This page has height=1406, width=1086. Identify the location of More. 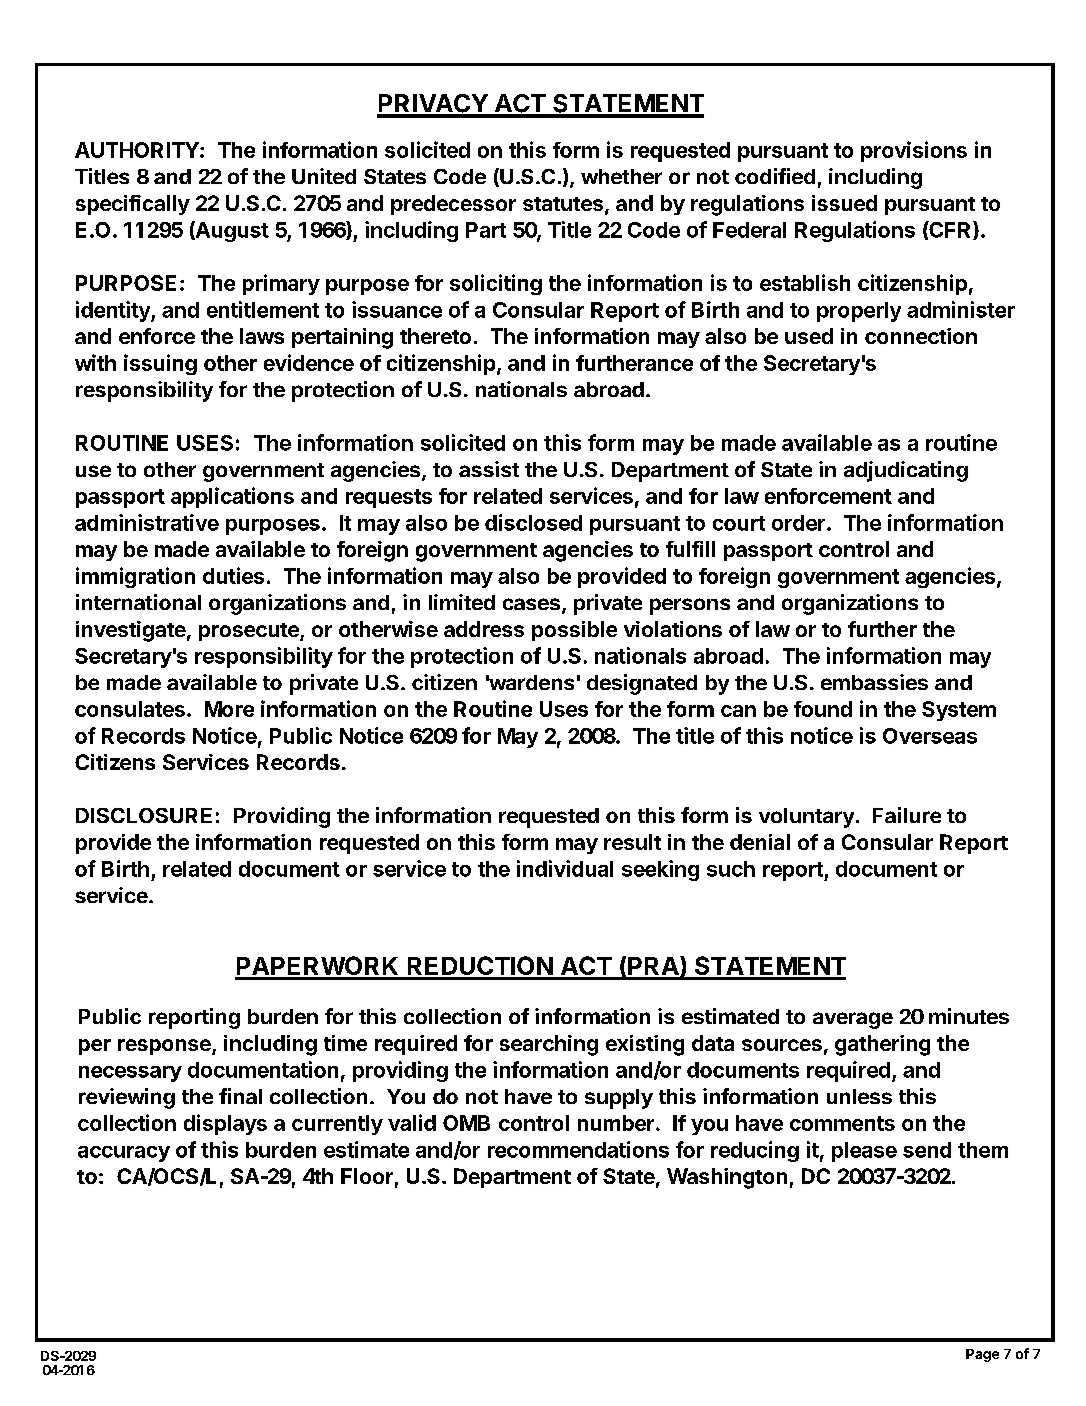
(229, 709).
